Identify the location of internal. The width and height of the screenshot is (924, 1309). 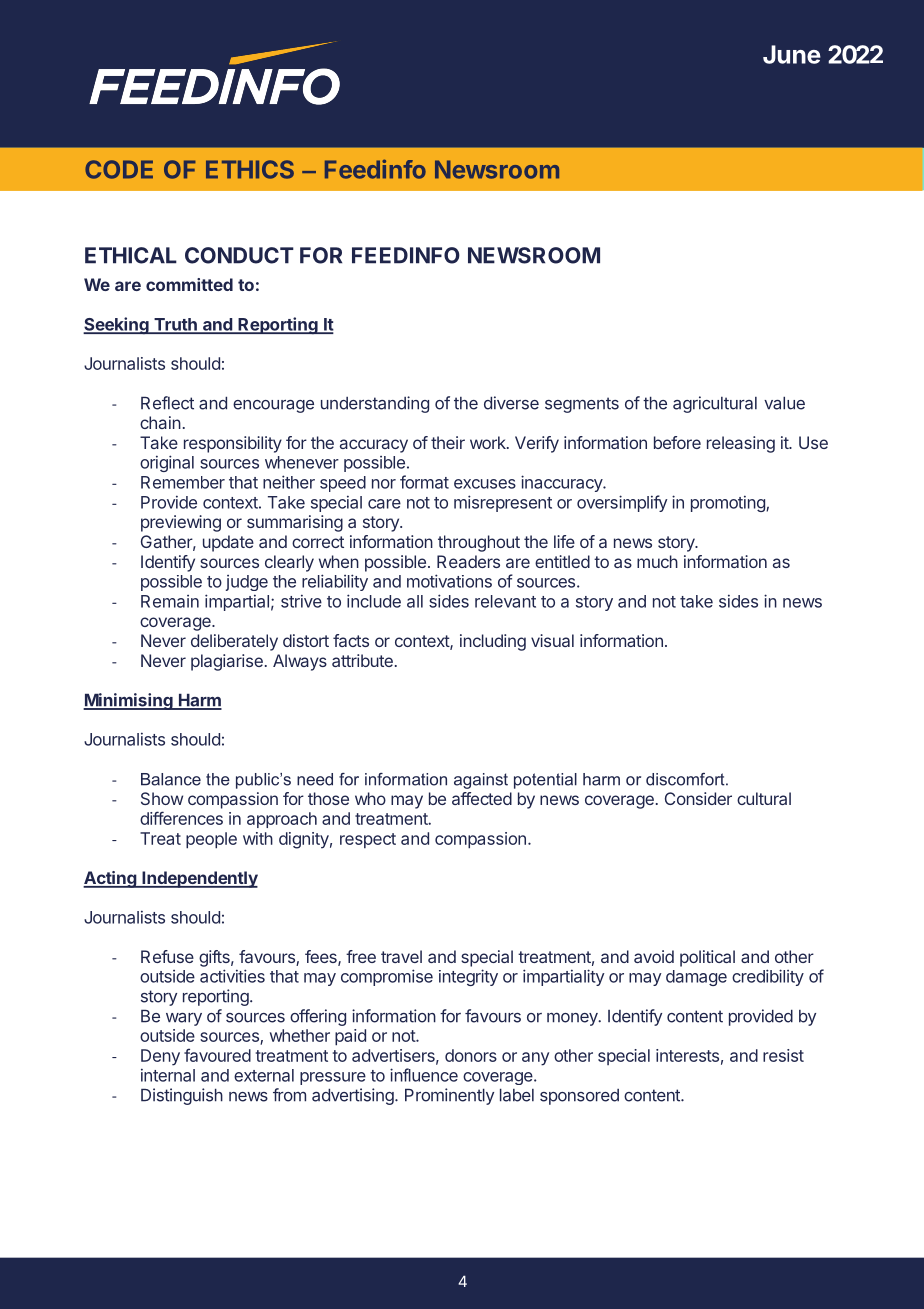
(168, 1075).
